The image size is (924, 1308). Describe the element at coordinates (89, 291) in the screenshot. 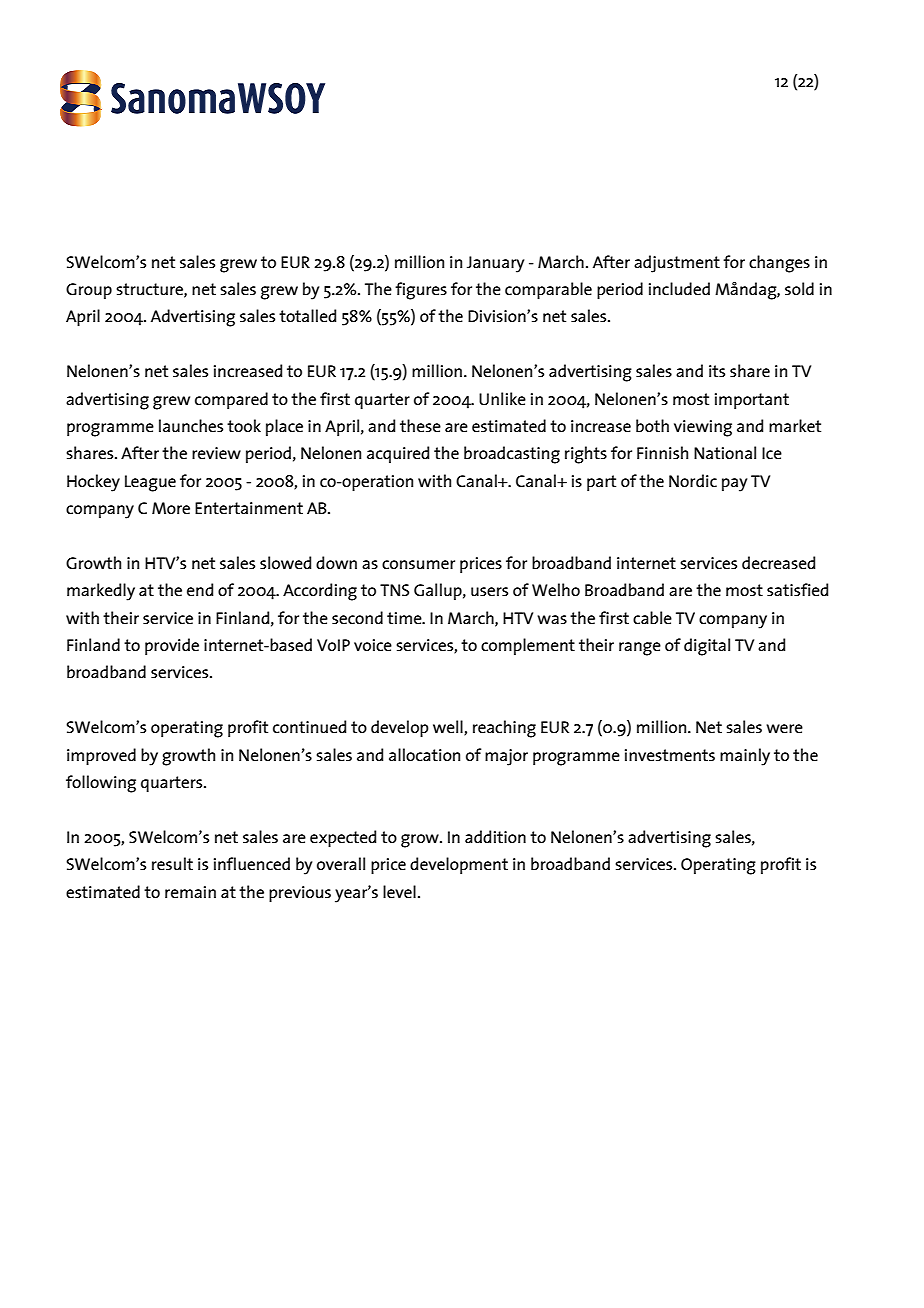

I see `Group` at that location.
